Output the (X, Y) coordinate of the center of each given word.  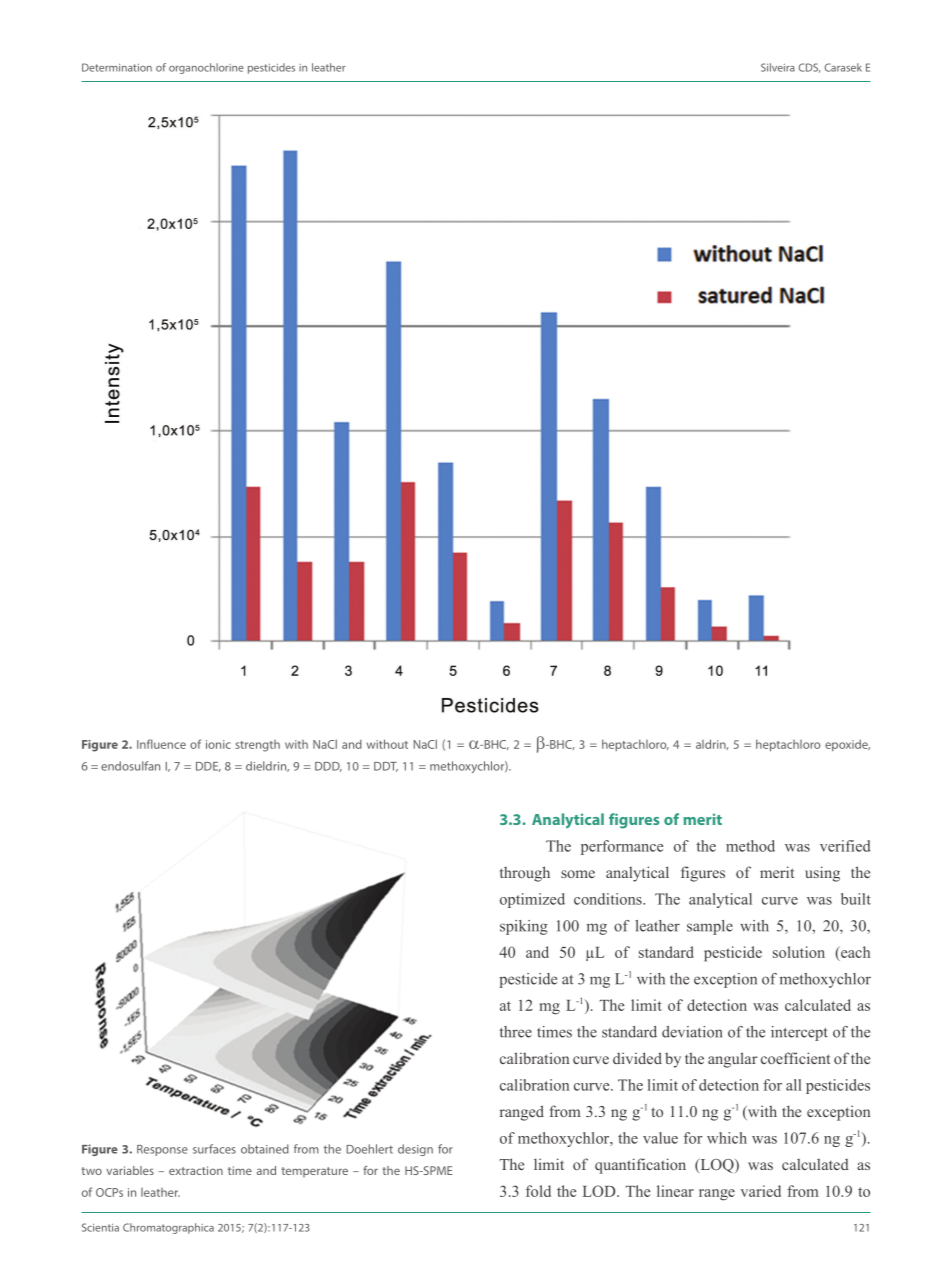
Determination (117, 67)
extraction (196, 1170)
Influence (161, 744)
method (750, 846)
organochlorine (206, 68)
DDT (386, 767)
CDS (810, 68)
